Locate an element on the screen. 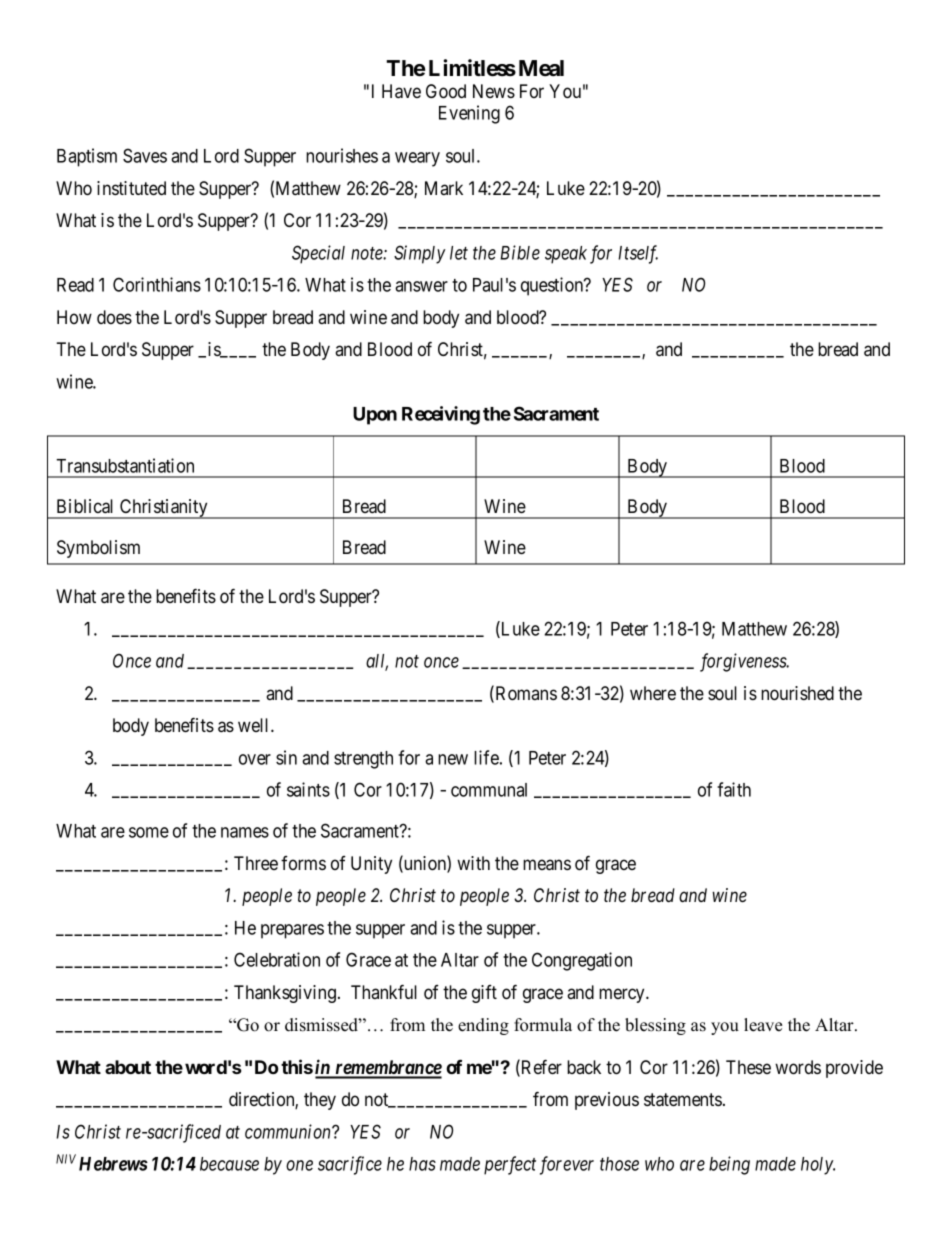  Hebrews is located at coordinates (113, 1164).
